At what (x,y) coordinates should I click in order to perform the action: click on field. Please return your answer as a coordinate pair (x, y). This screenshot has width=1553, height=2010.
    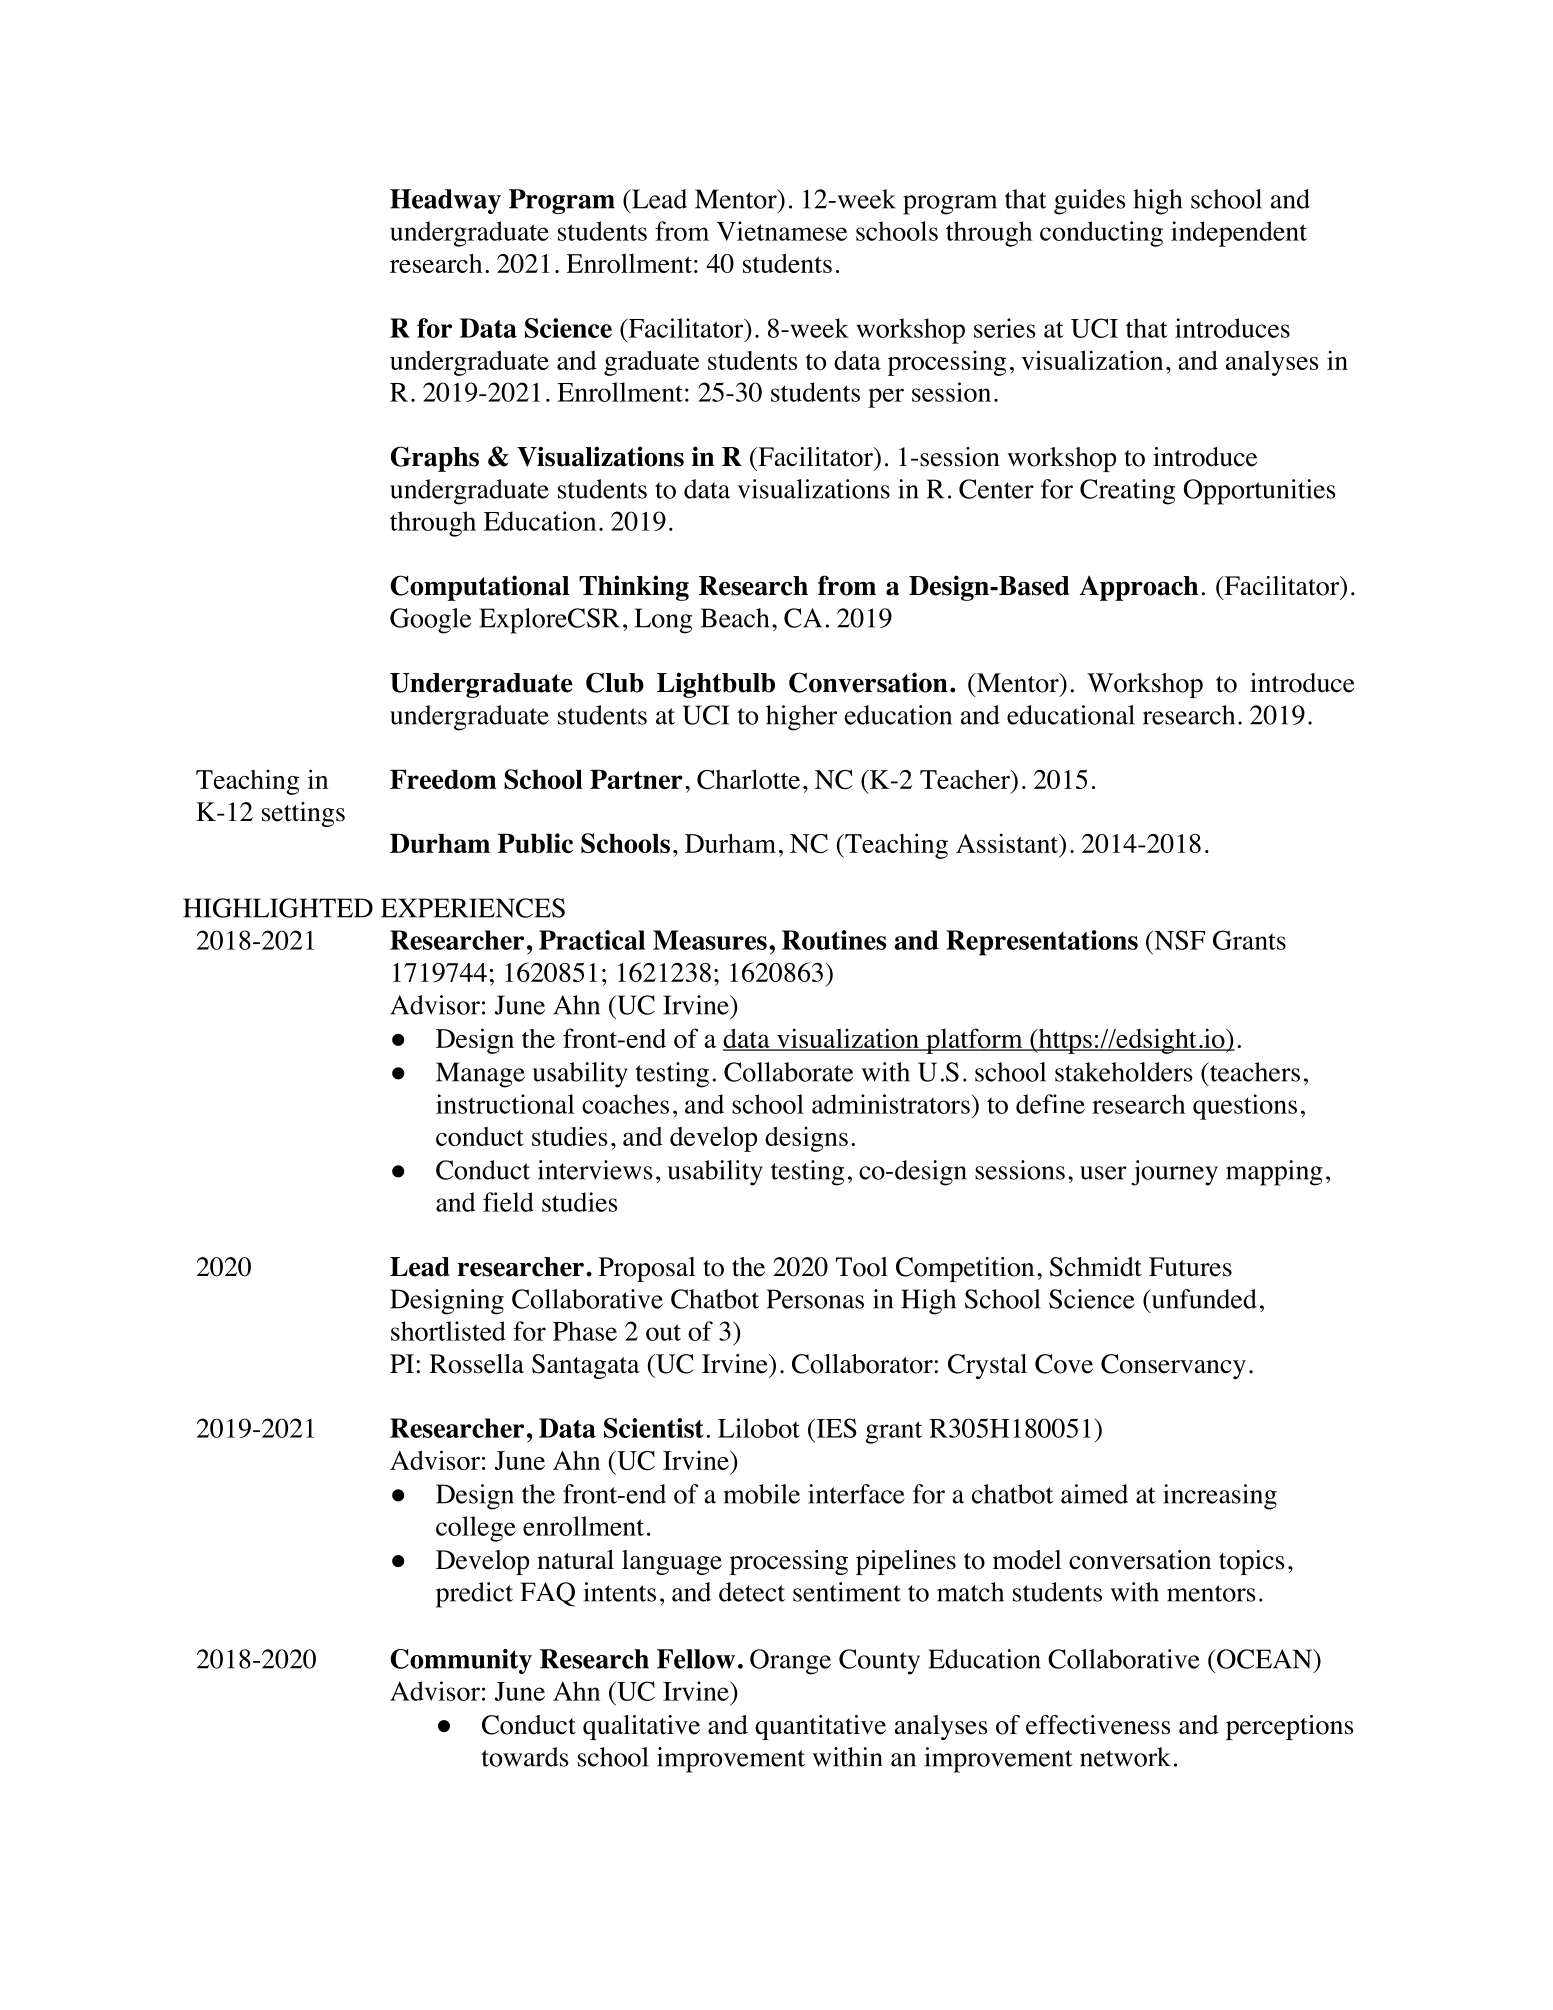
    Looking at the image, I should click on (508, 1202).
